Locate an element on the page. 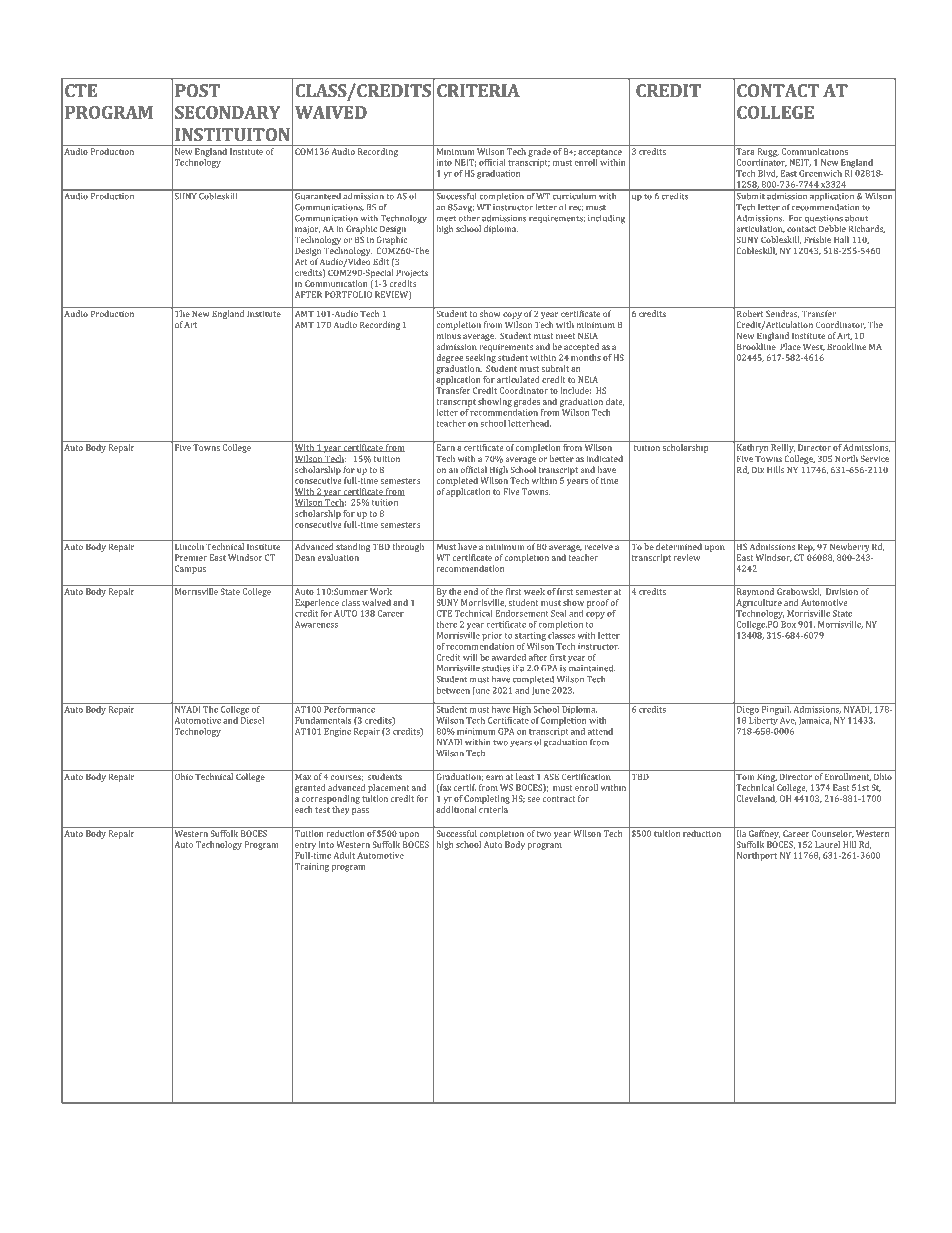 Image resolution: width=952 pixels, height=1233 pixels. PORTFOLIO is located at coordinates (348, 294).
